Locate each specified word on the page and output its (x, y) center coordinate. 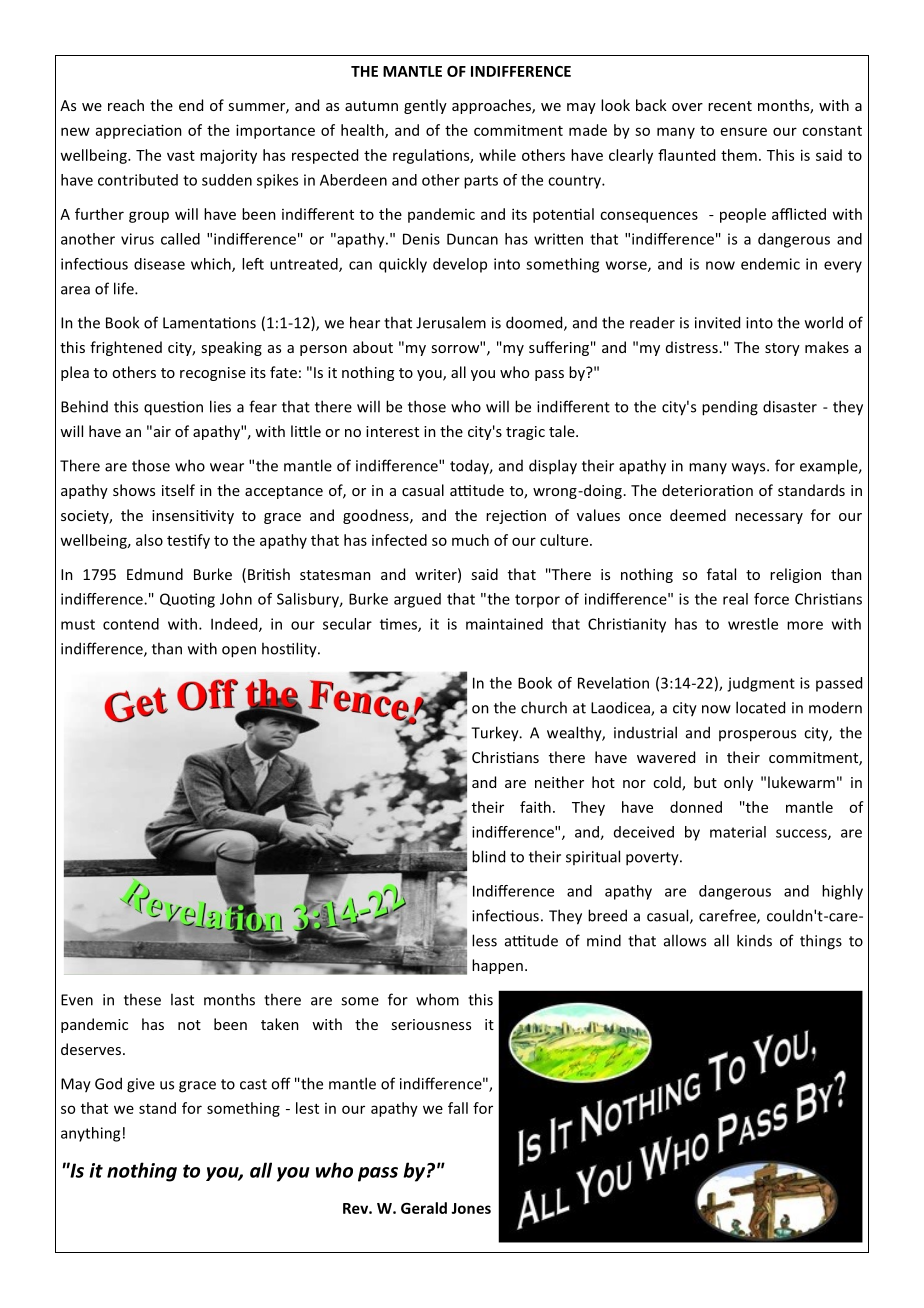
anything (90, 1134)
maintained (504, 624)
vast (181, 156)
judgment (761, 684)
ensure (744, 131)
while (497, 155)
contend (131, 624)
